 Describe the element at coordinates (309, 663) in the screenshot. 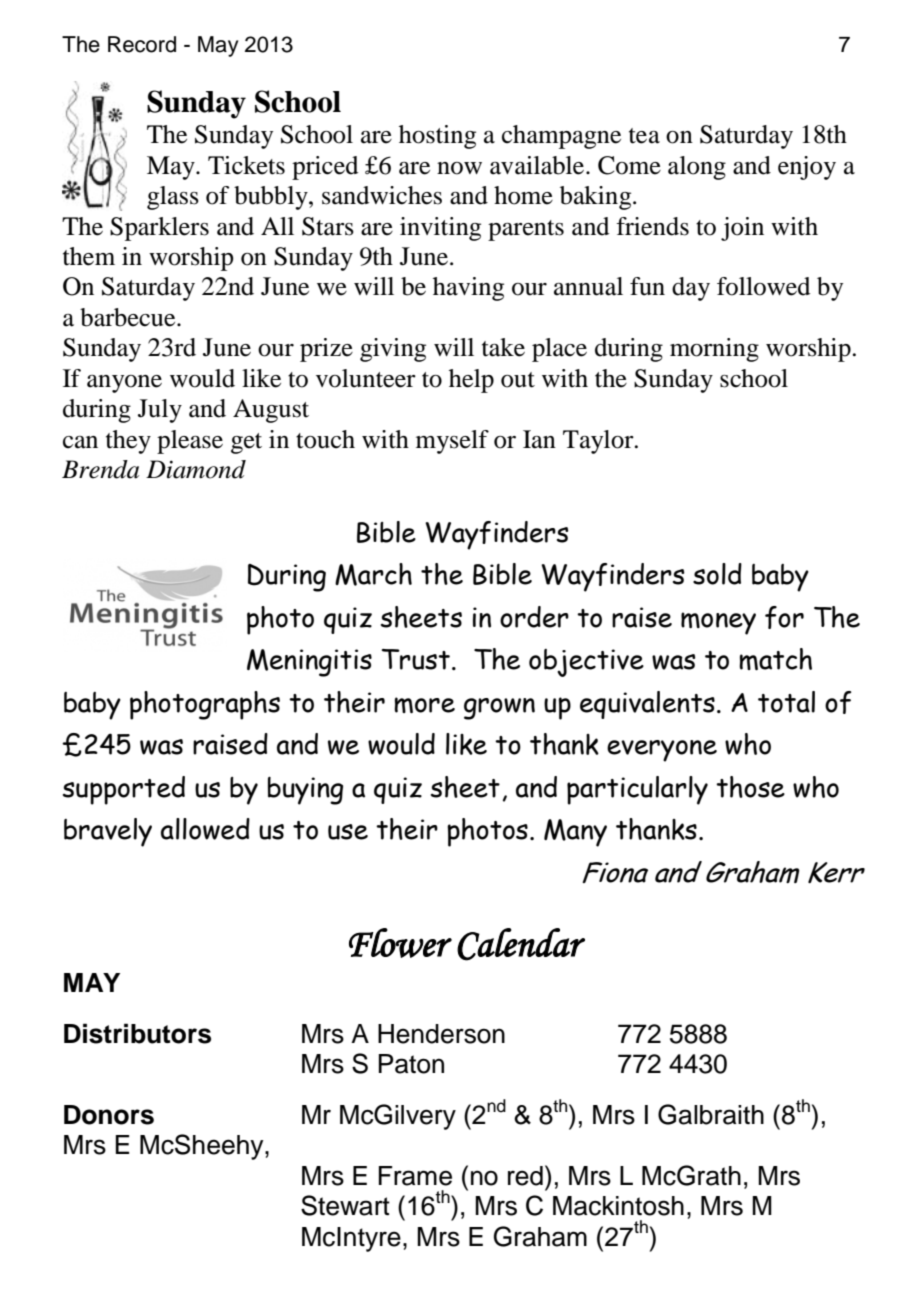

I see `Meningitis` at that location.
